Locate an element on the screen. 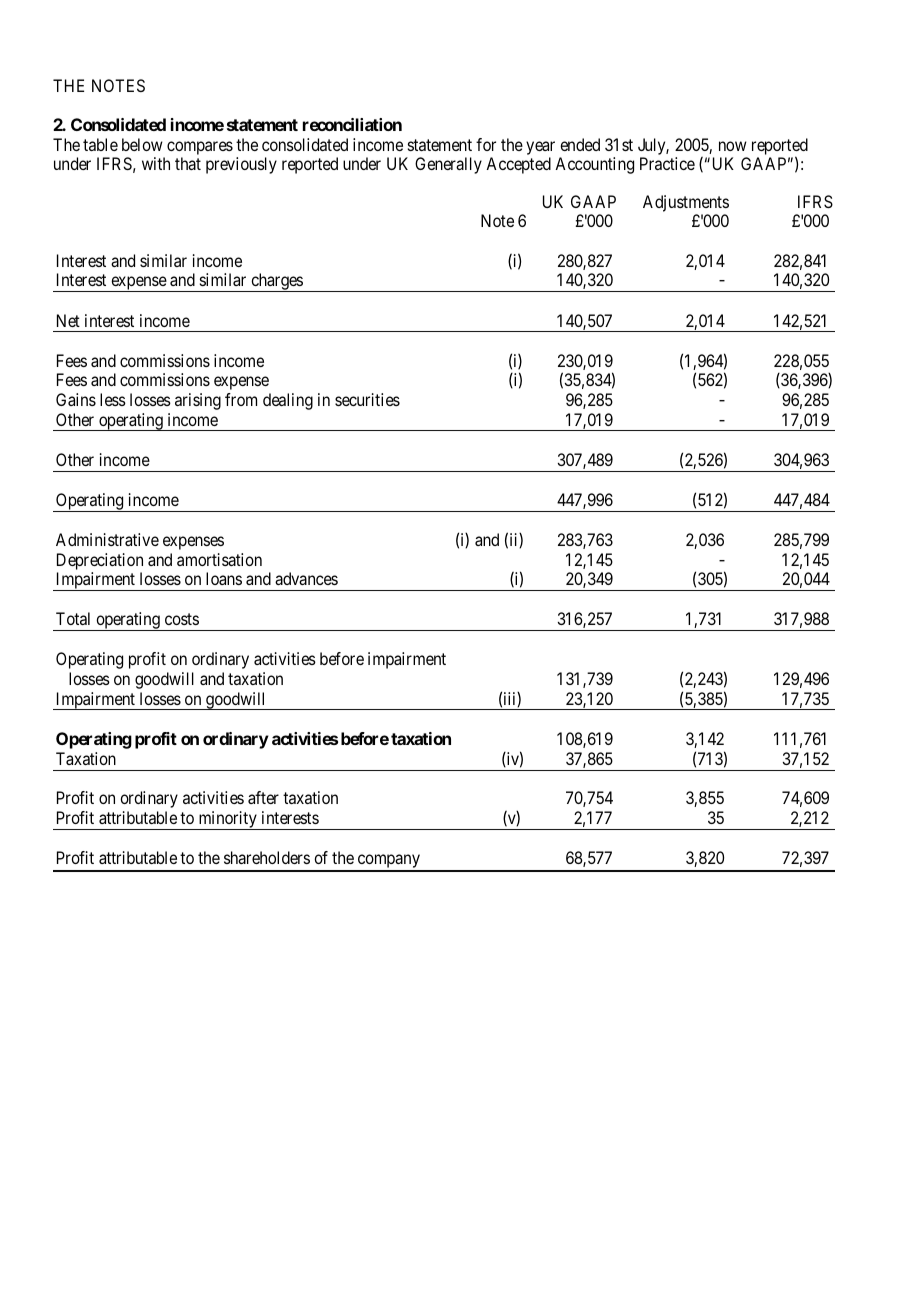 The height and width of the screenshot is (1307, 924). advances is located at coordinates (306, 578).
